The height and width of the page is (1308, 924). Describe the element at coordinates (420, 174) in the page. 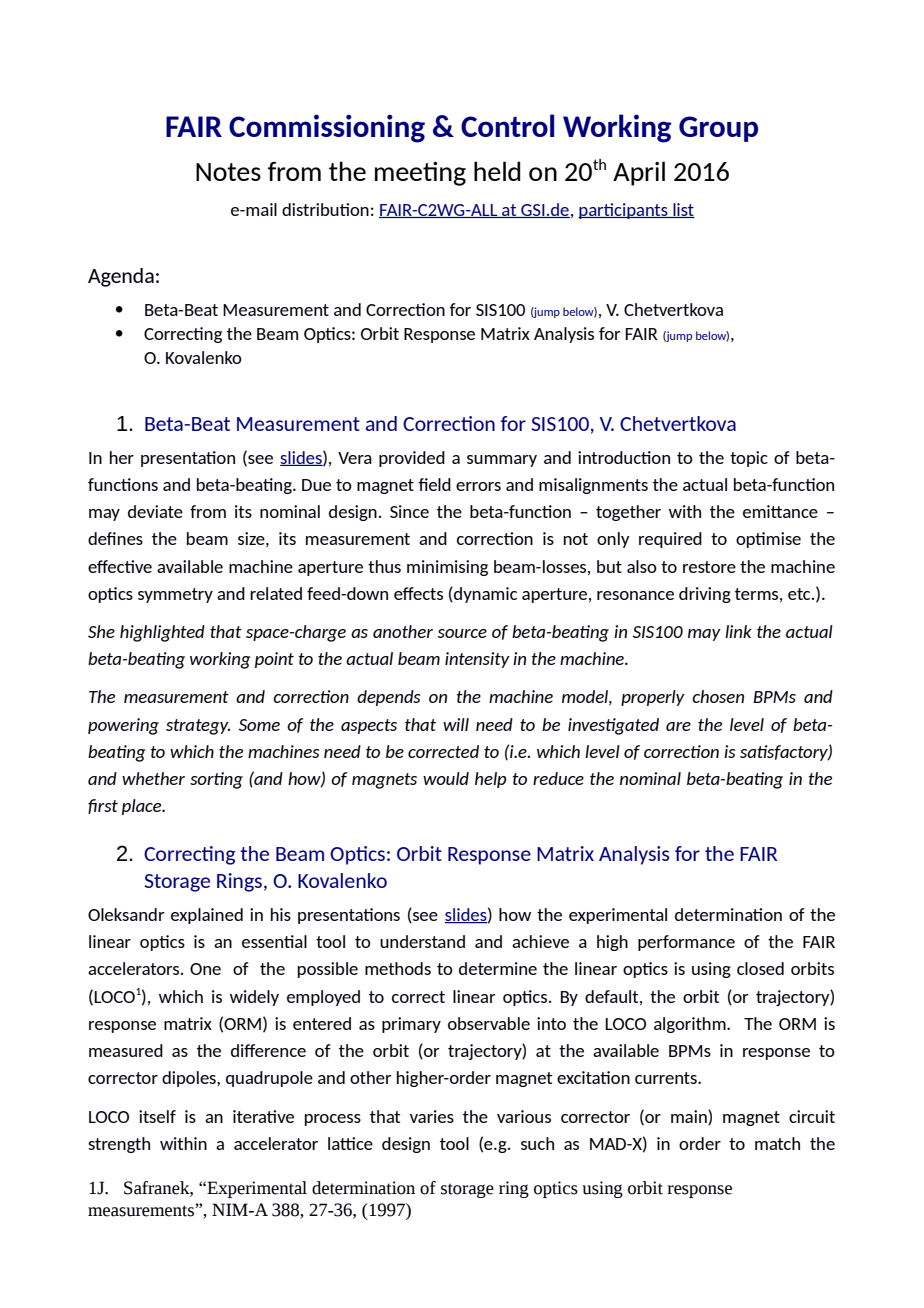

I see `meeting` at that location.
